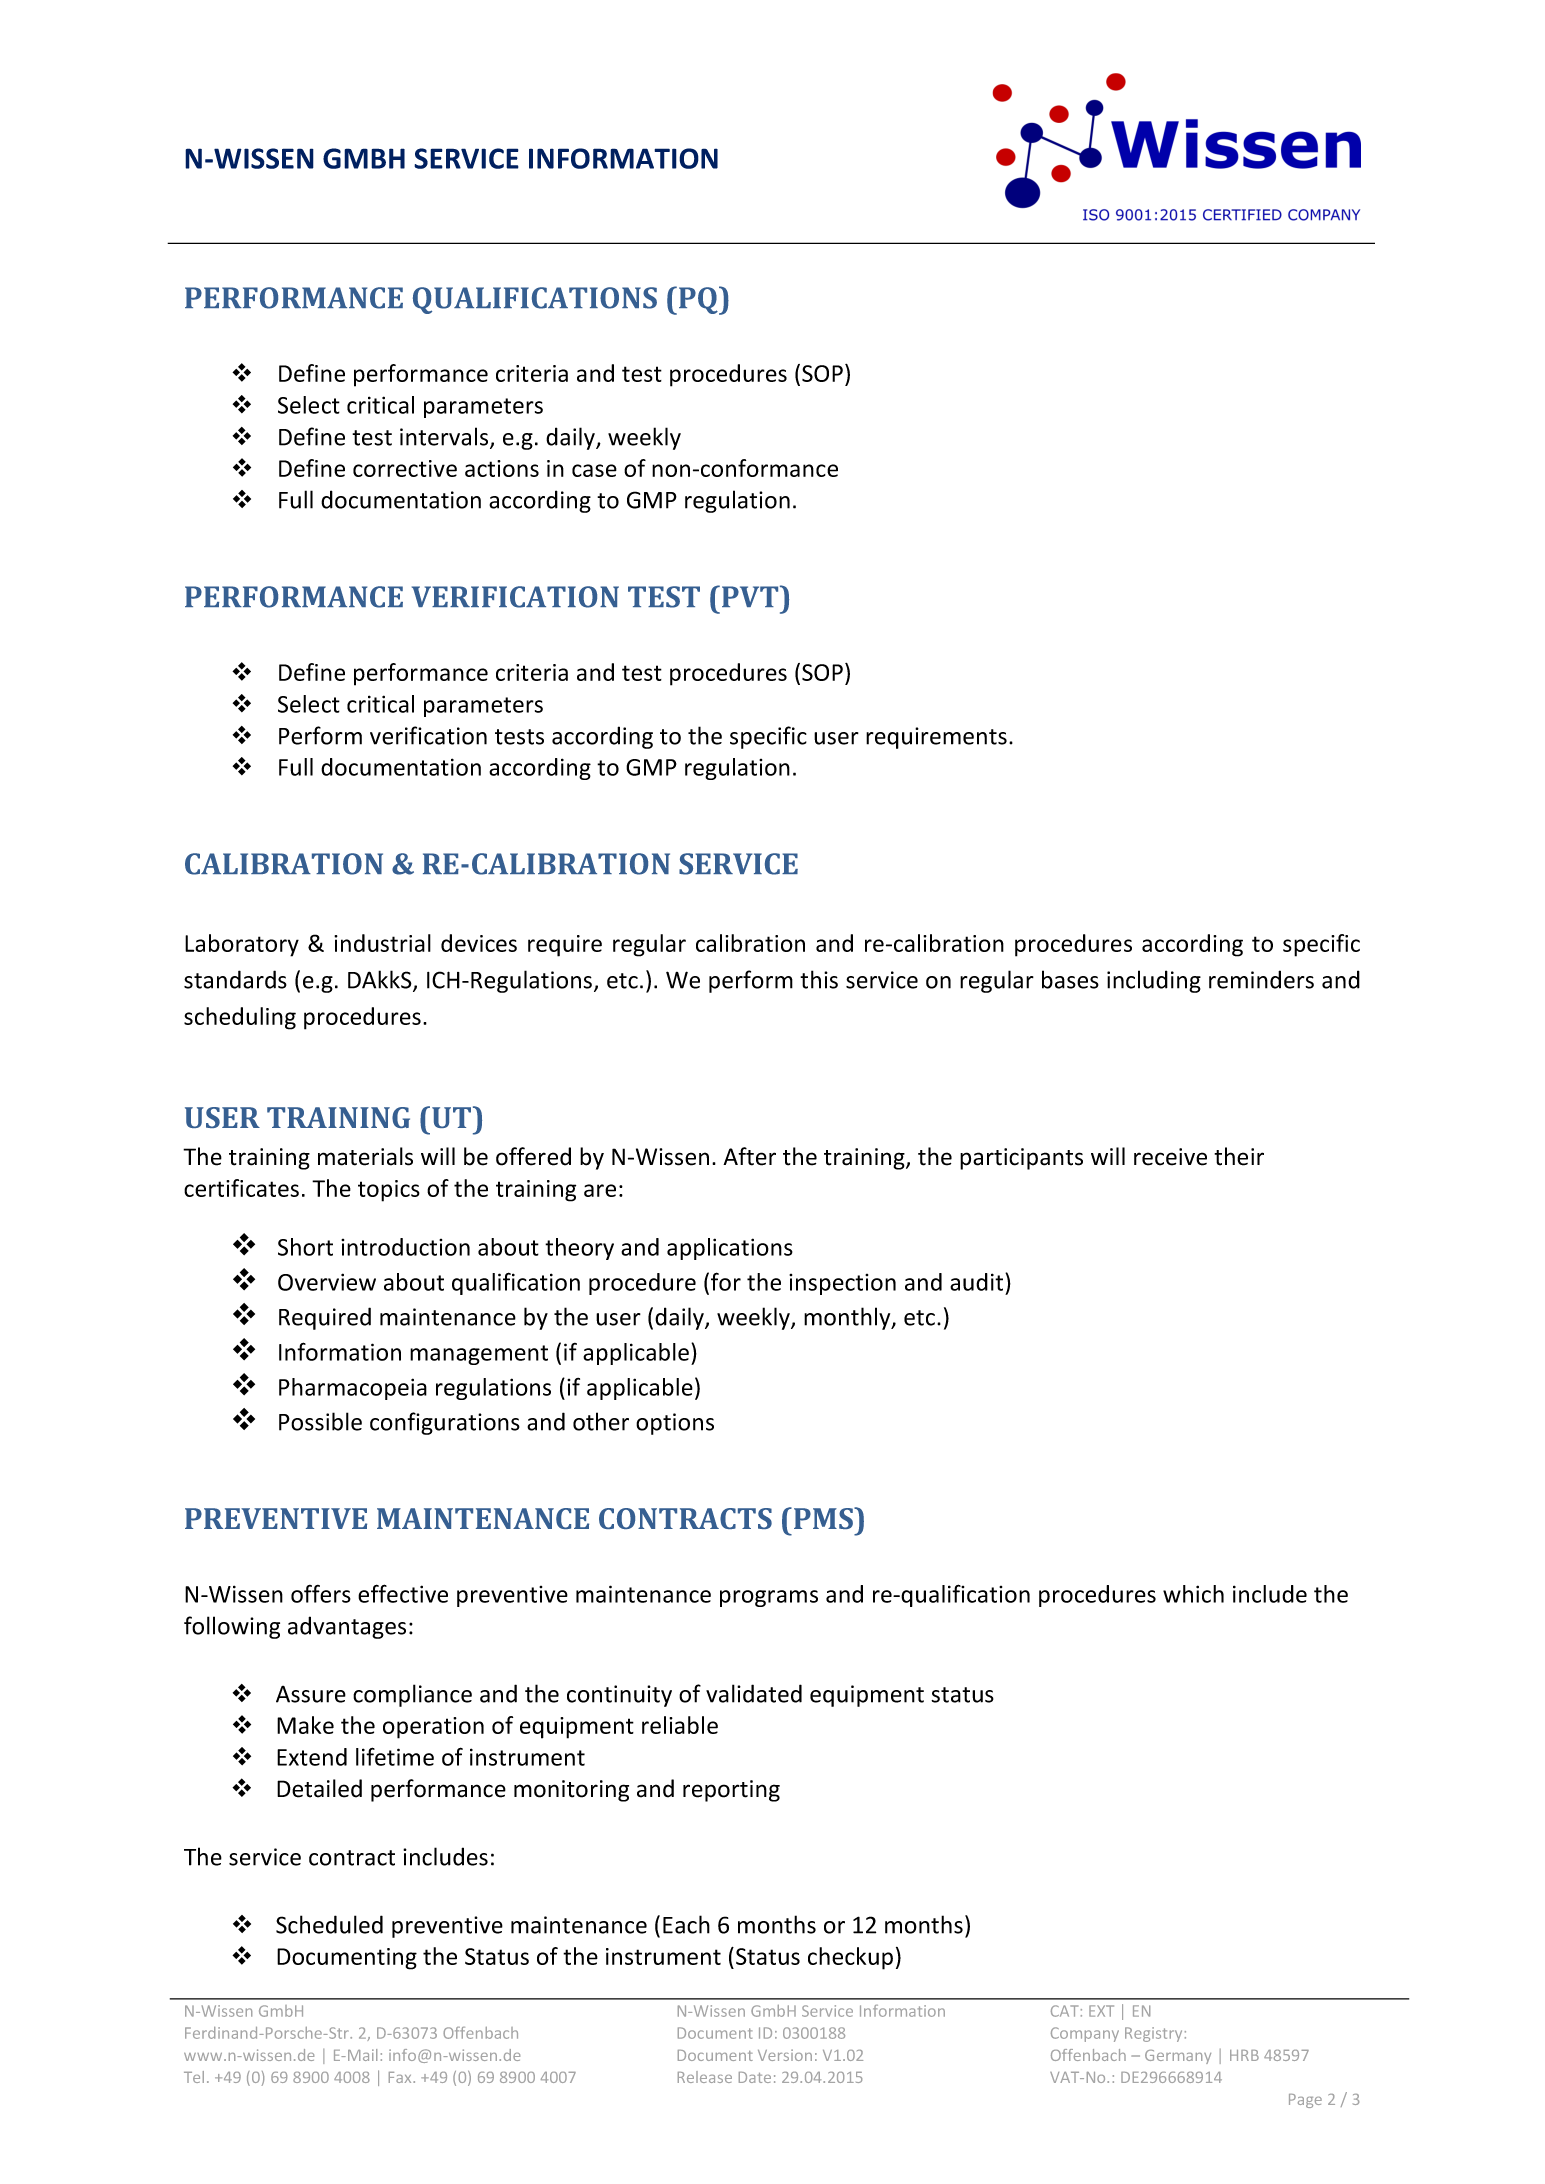 The height and width of the screenshot is (2184, 1545). I want to click on Fax, so click(401, 2077).
